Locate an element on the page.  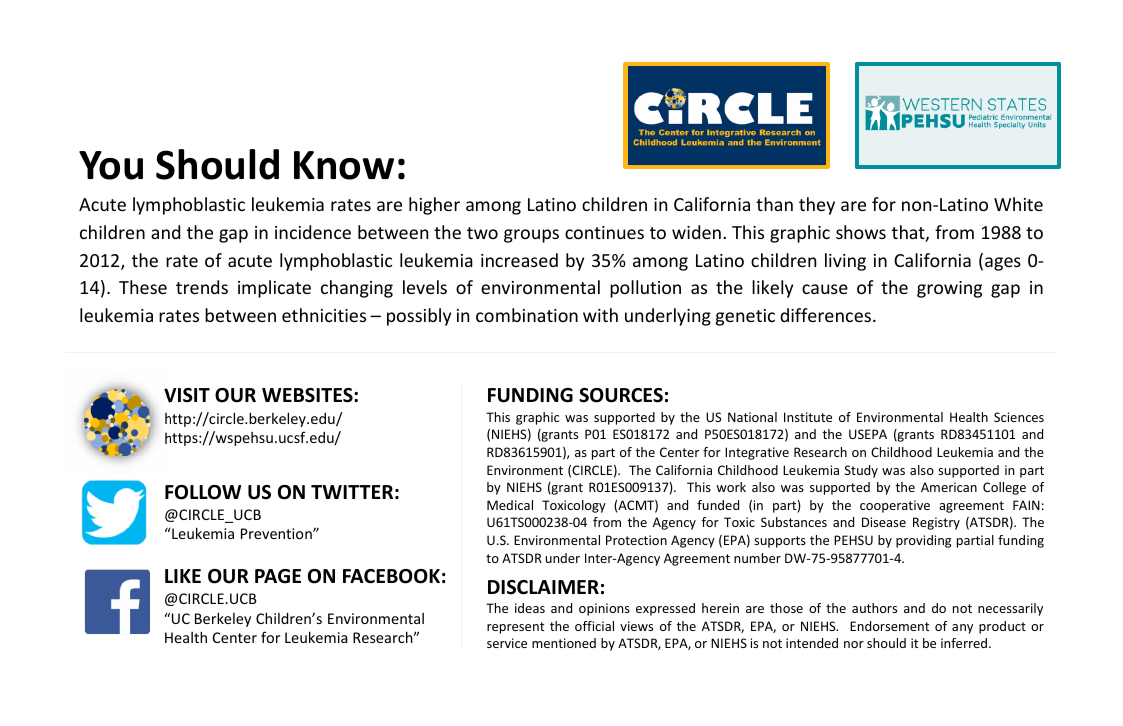
higher is located at coordinates (434, 206).
